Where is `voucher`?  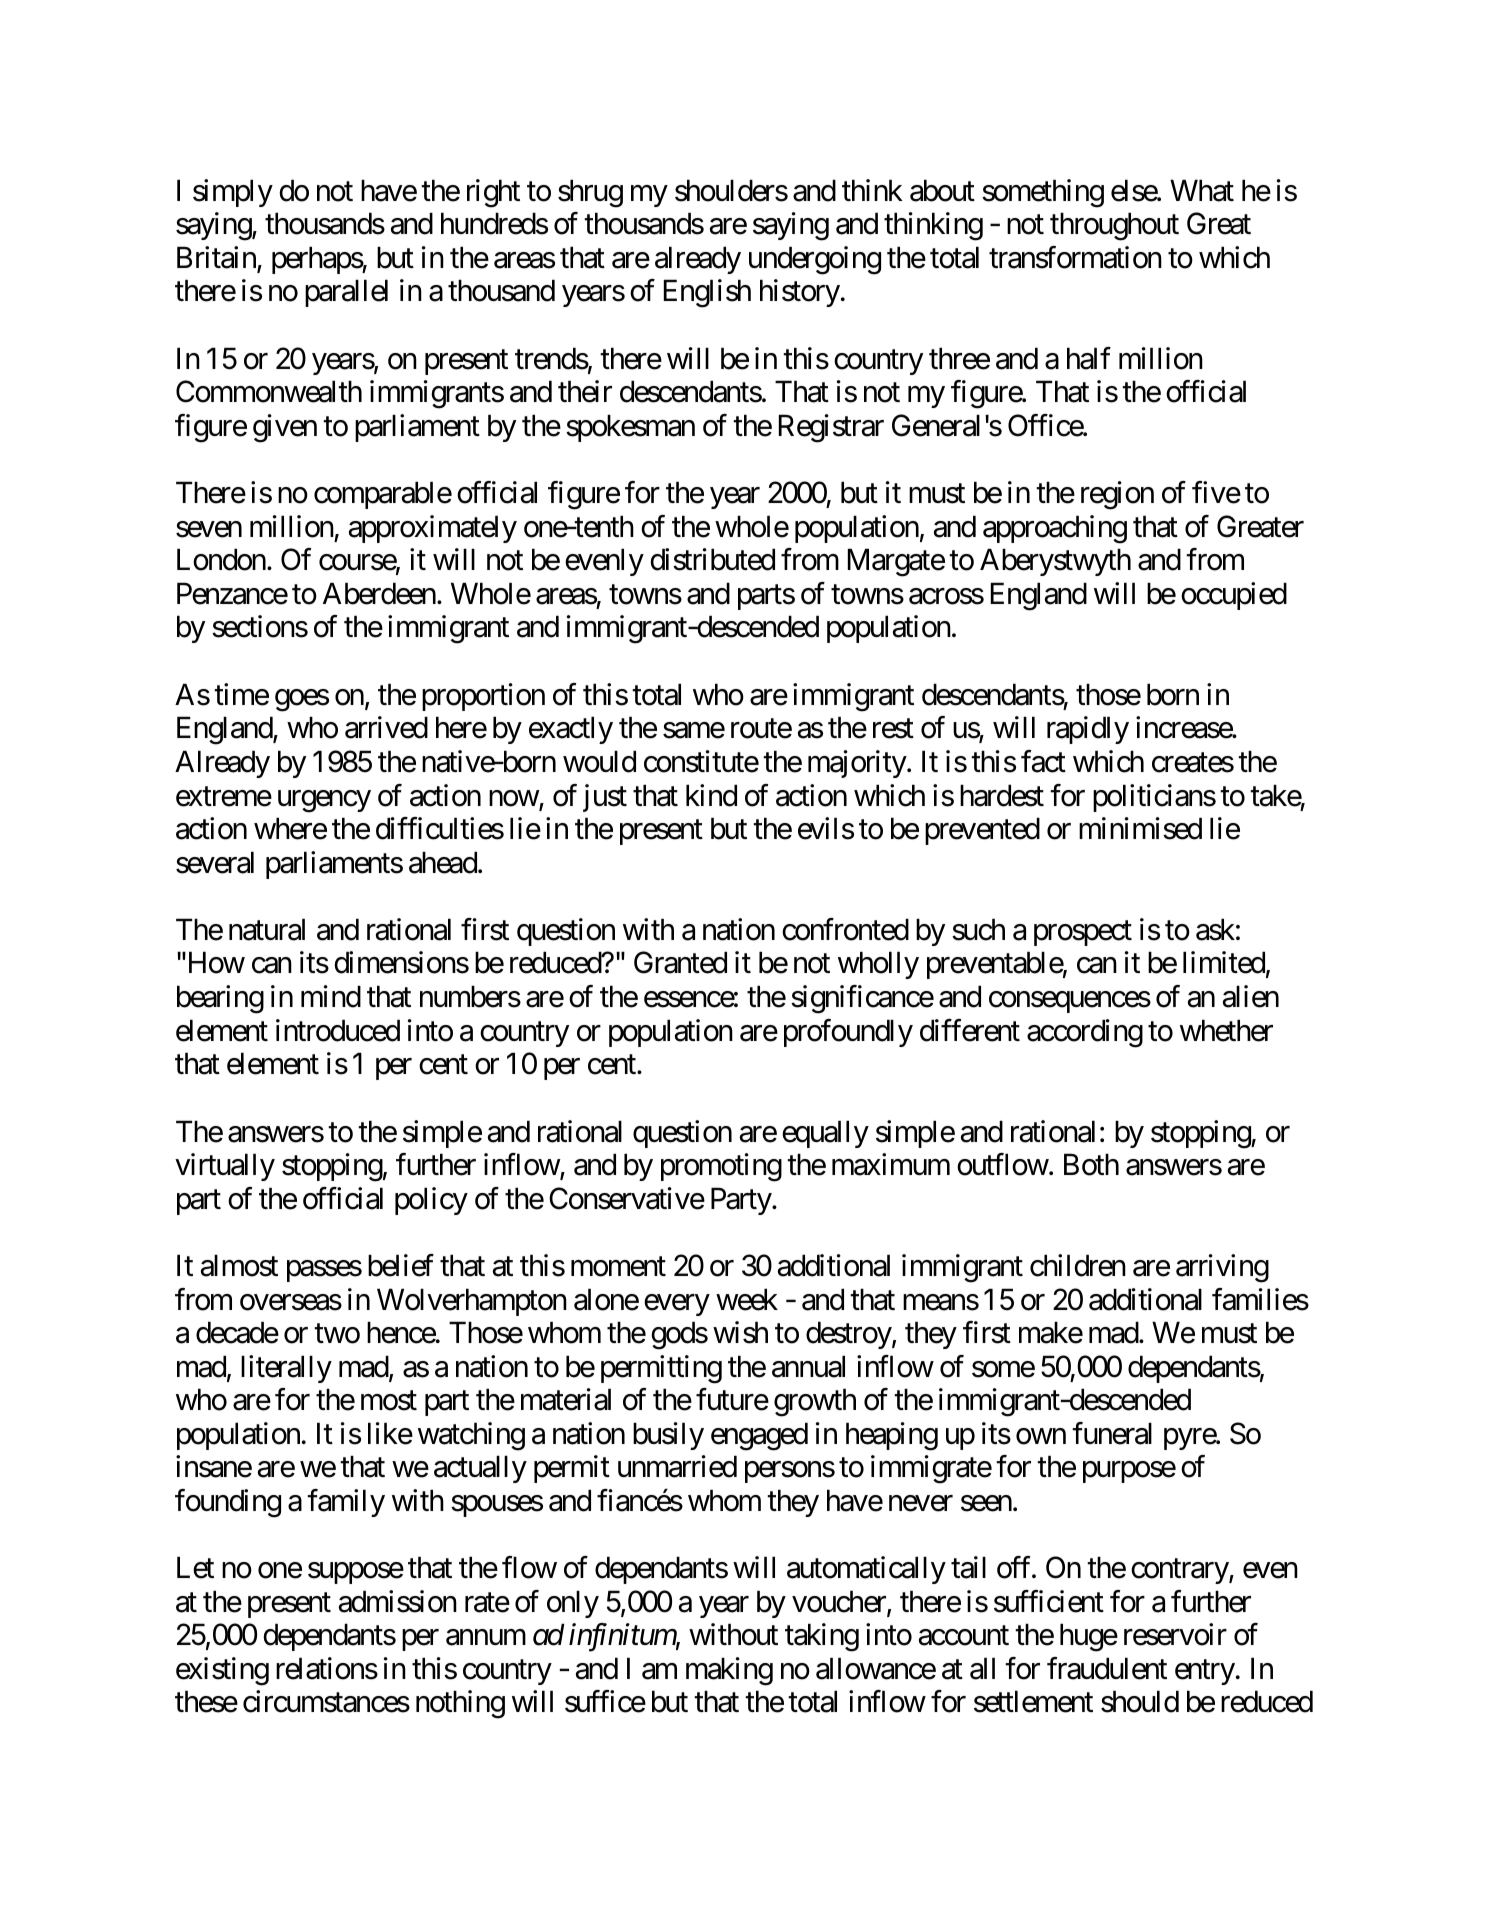
voucher is located at coordinates (840, 1602).
